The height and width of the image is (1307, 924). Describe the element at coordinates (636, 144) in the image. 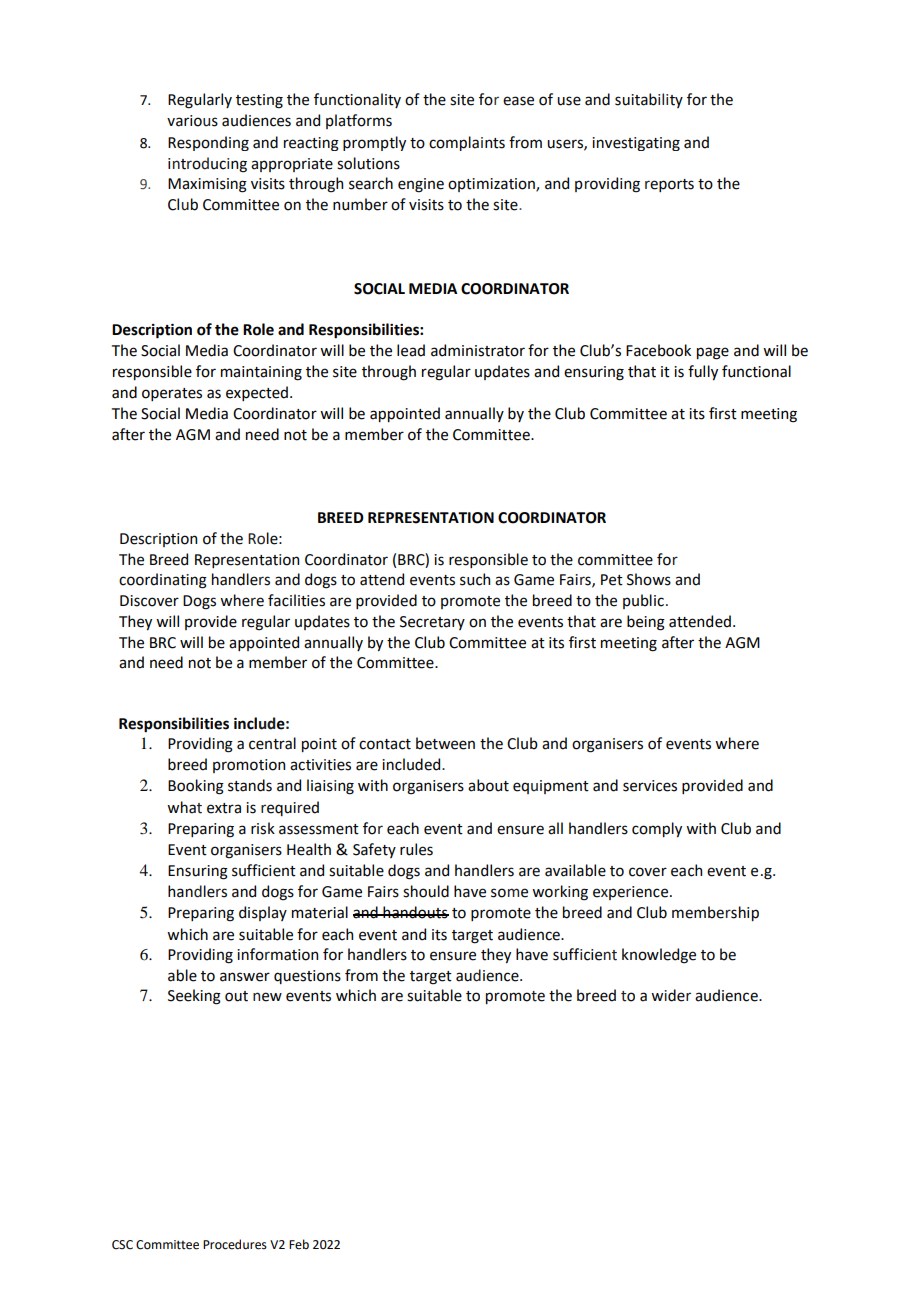

I see `investigating` at that location.
